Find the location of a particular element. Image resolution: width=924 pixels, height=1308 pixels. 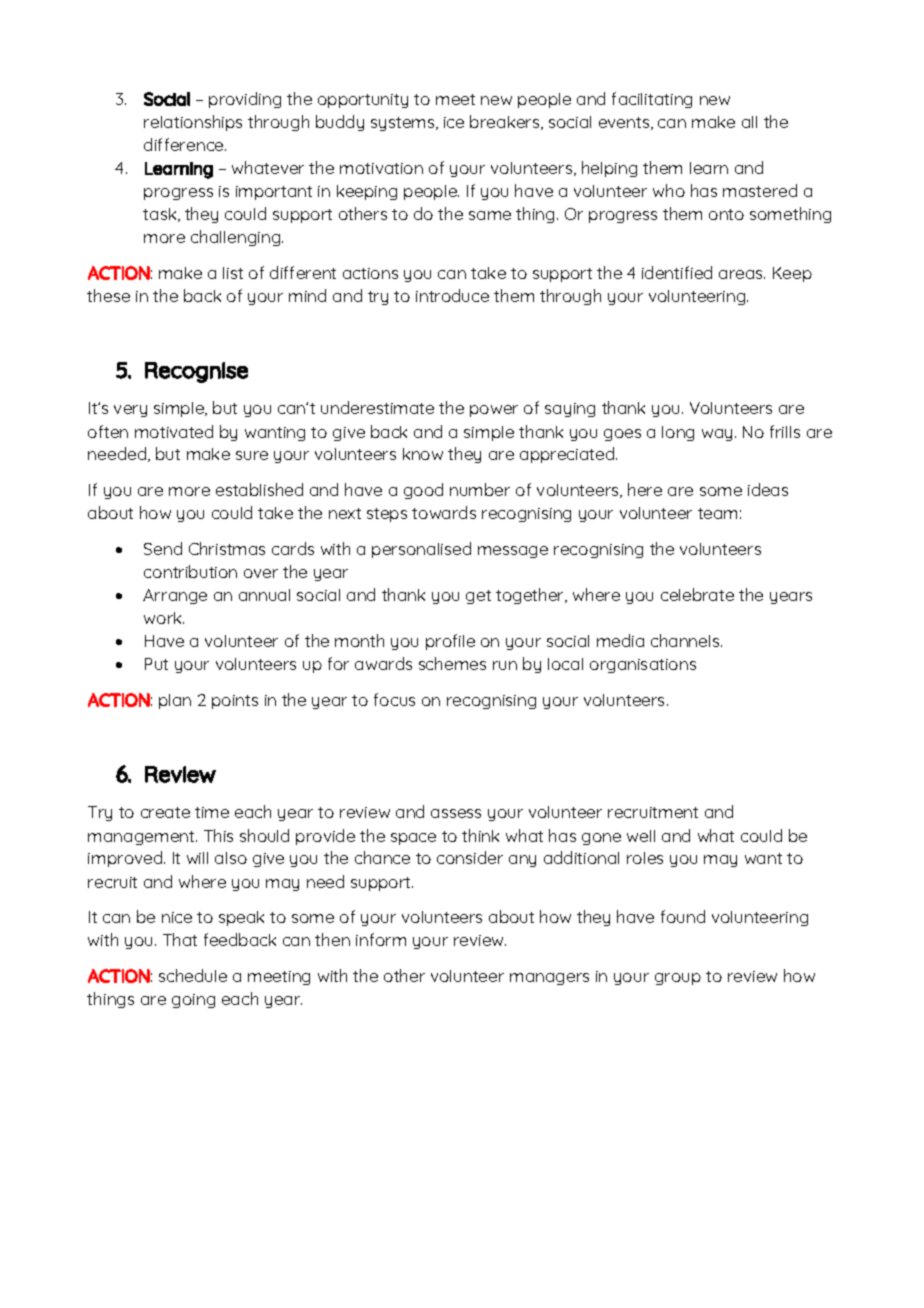

systems is located at coordinates (404, 124).
